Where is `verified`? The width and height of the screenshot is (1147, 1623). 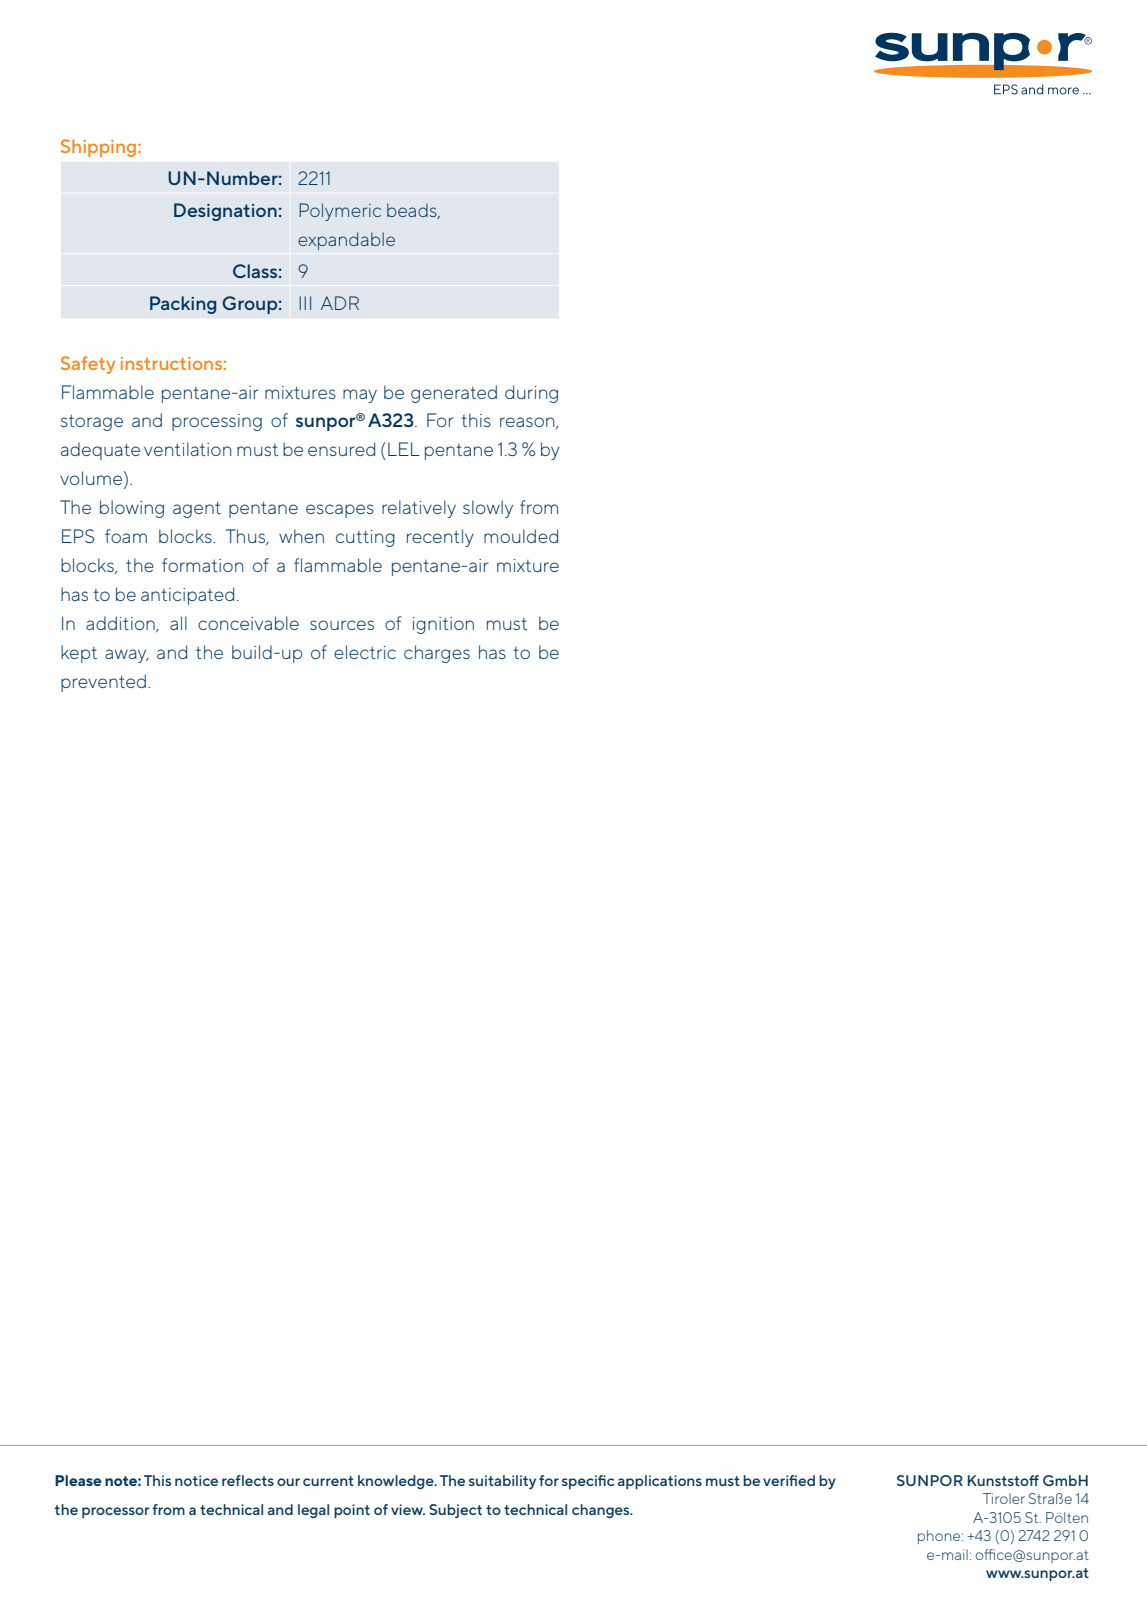
verified is located at coordinates (789, 1480).
